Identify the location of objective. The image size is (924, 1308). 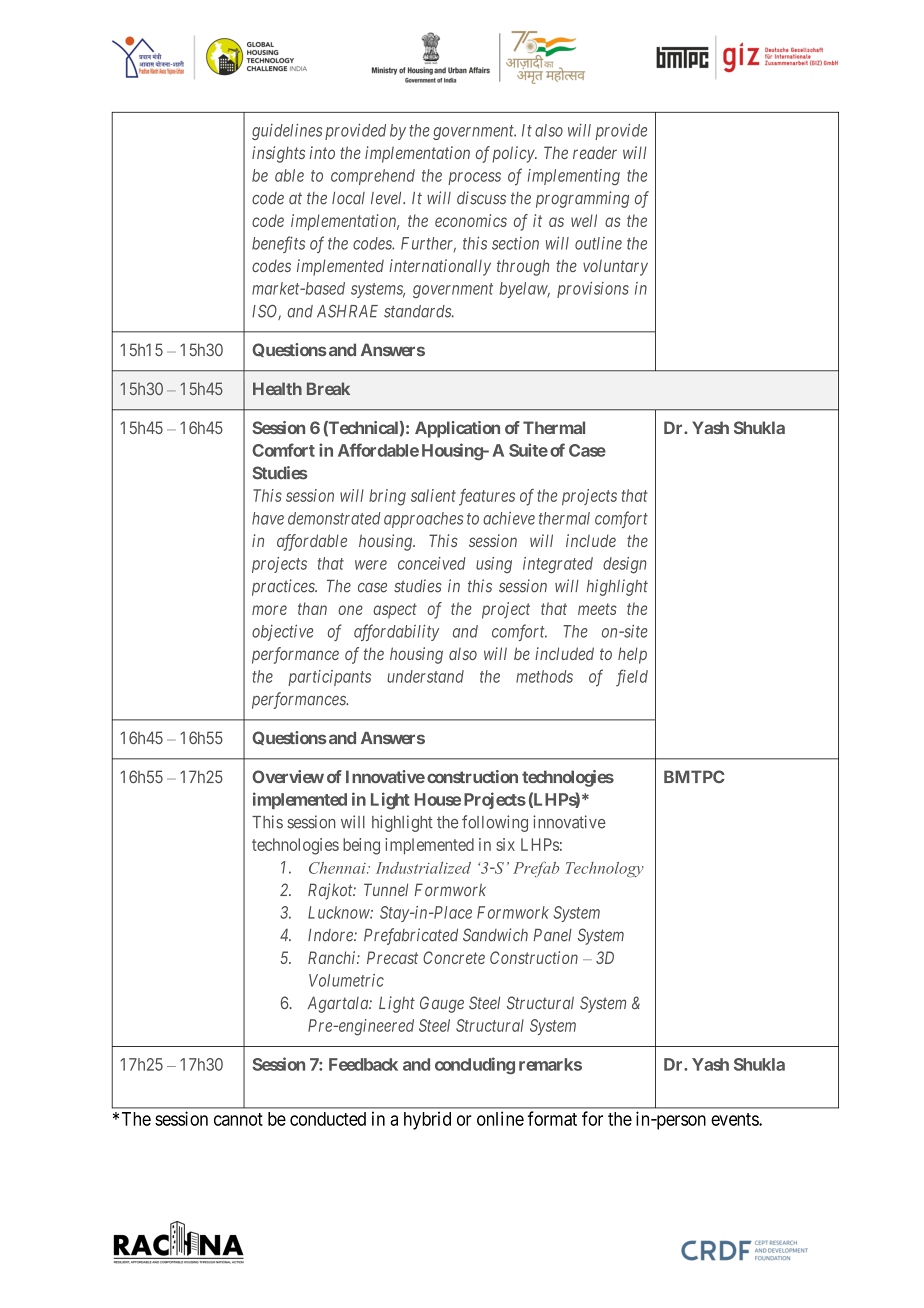
(282, 632).
